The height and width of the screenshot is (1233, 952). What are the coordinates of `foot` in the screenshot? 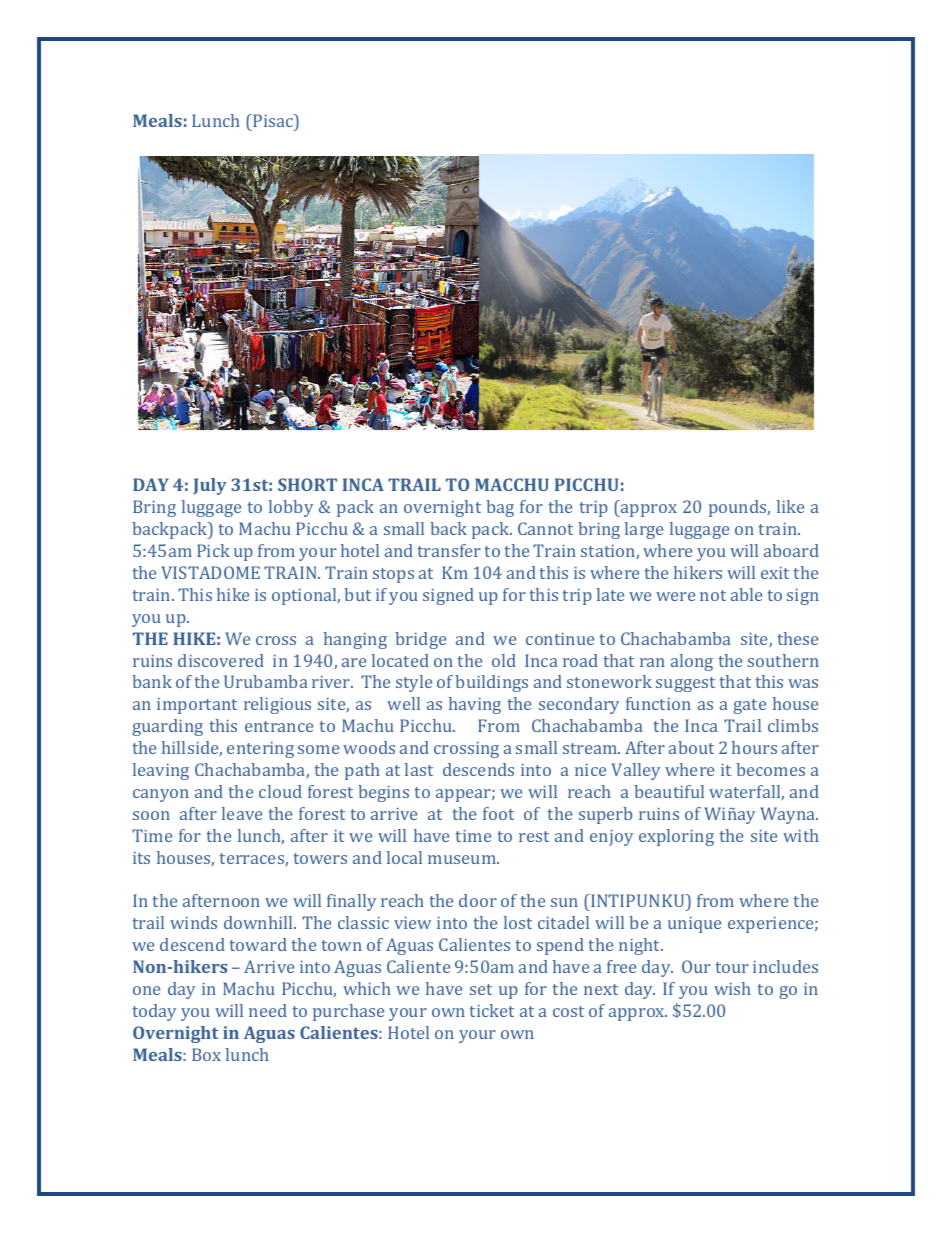 It's located at (498, 813).
